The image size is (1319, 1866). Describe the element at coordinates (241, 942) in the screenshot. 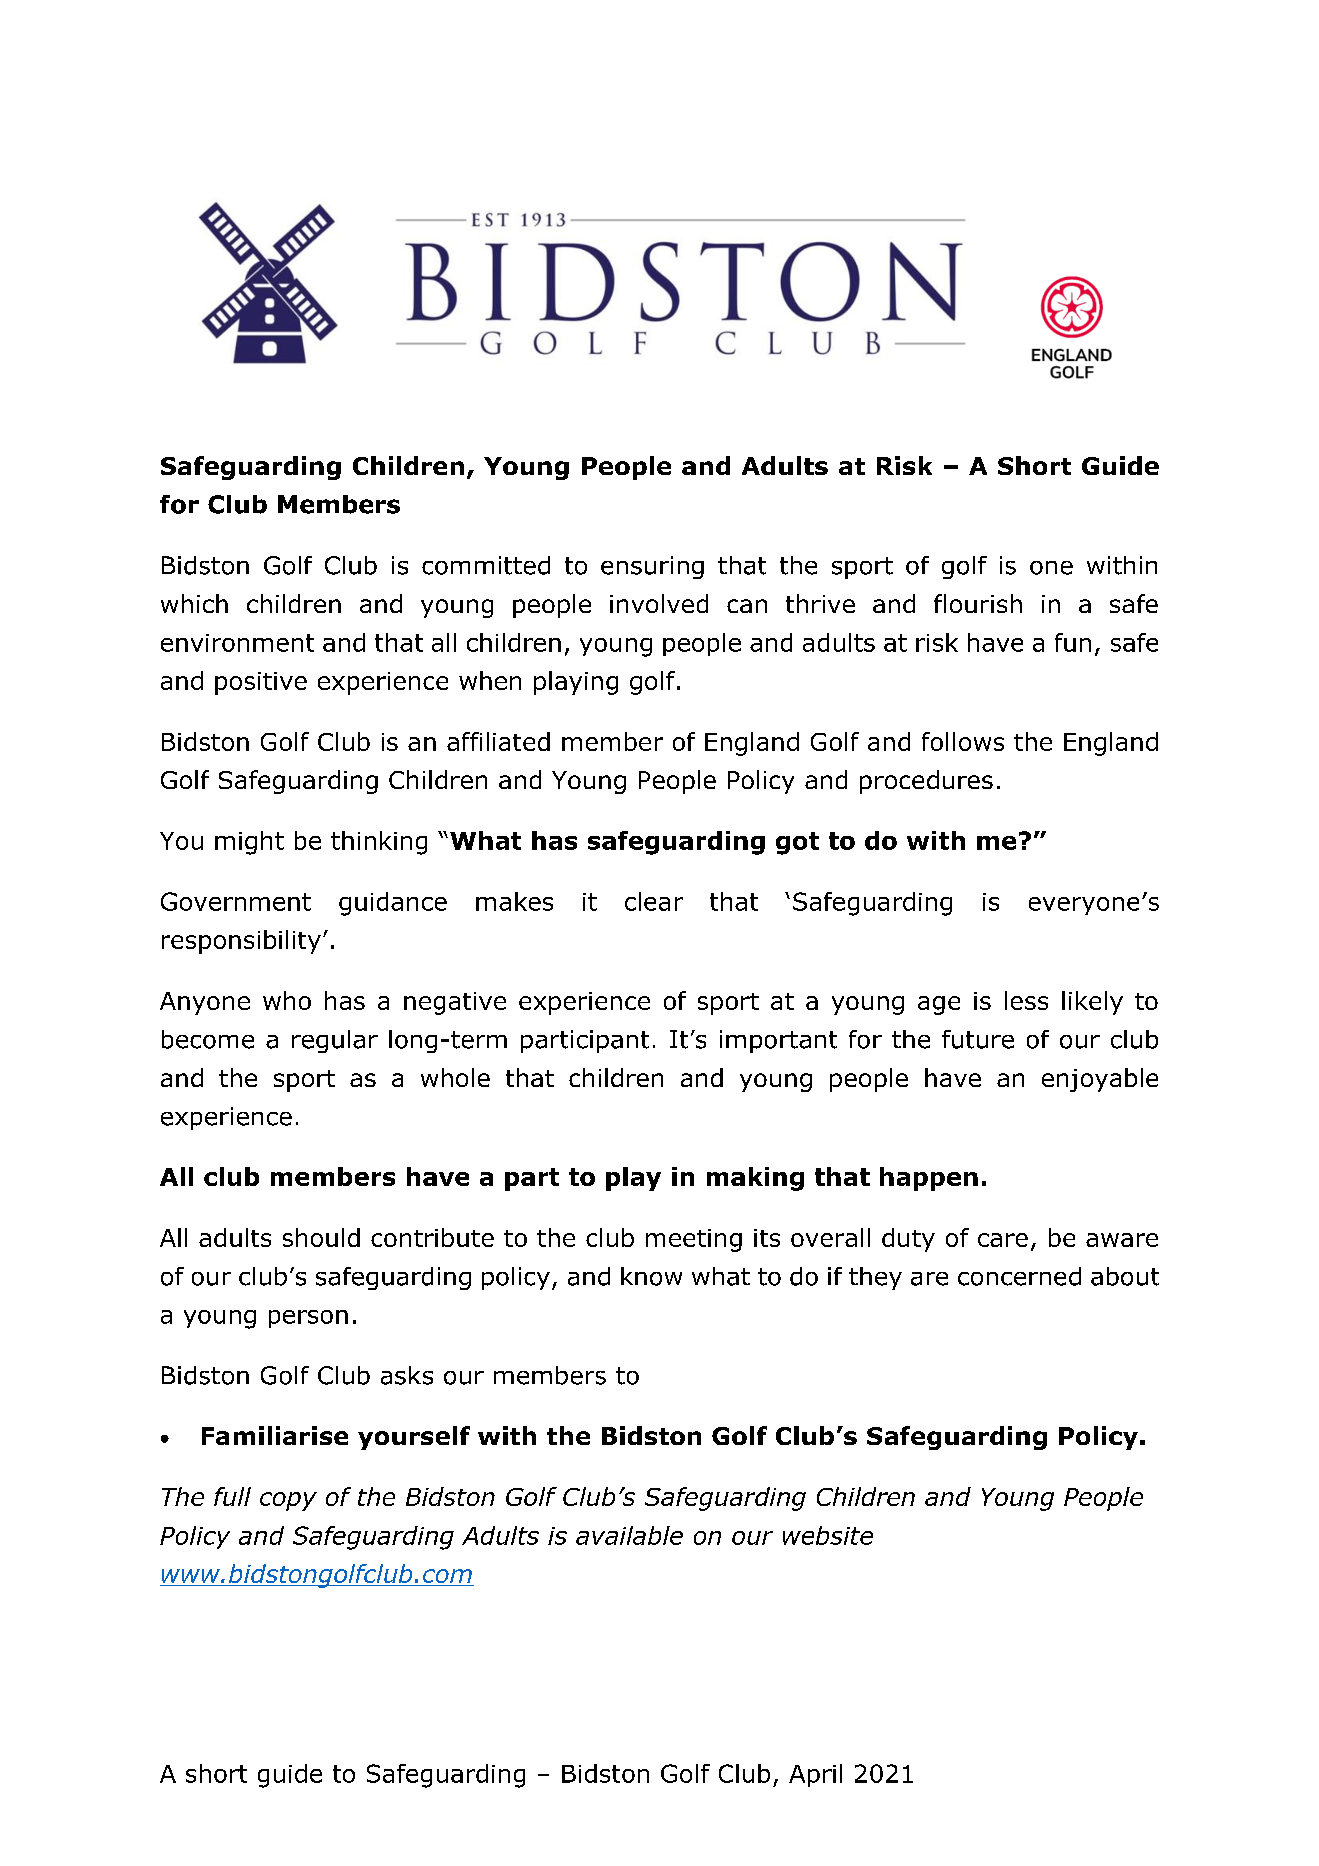

I see `responsibility` at that location.
